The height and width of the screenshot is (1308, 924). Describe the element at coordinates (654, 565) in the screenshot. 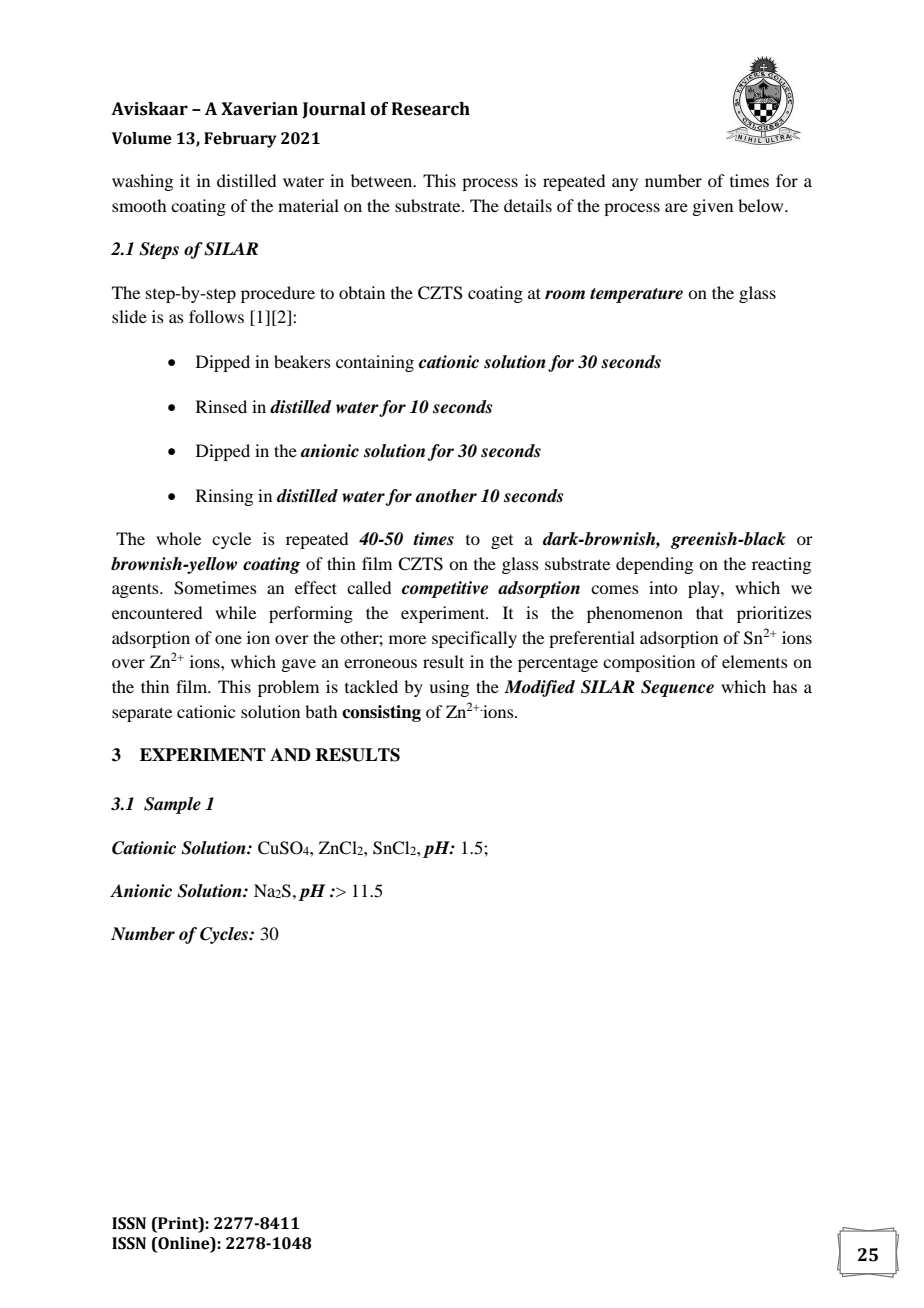

I see `depending` at that location.
